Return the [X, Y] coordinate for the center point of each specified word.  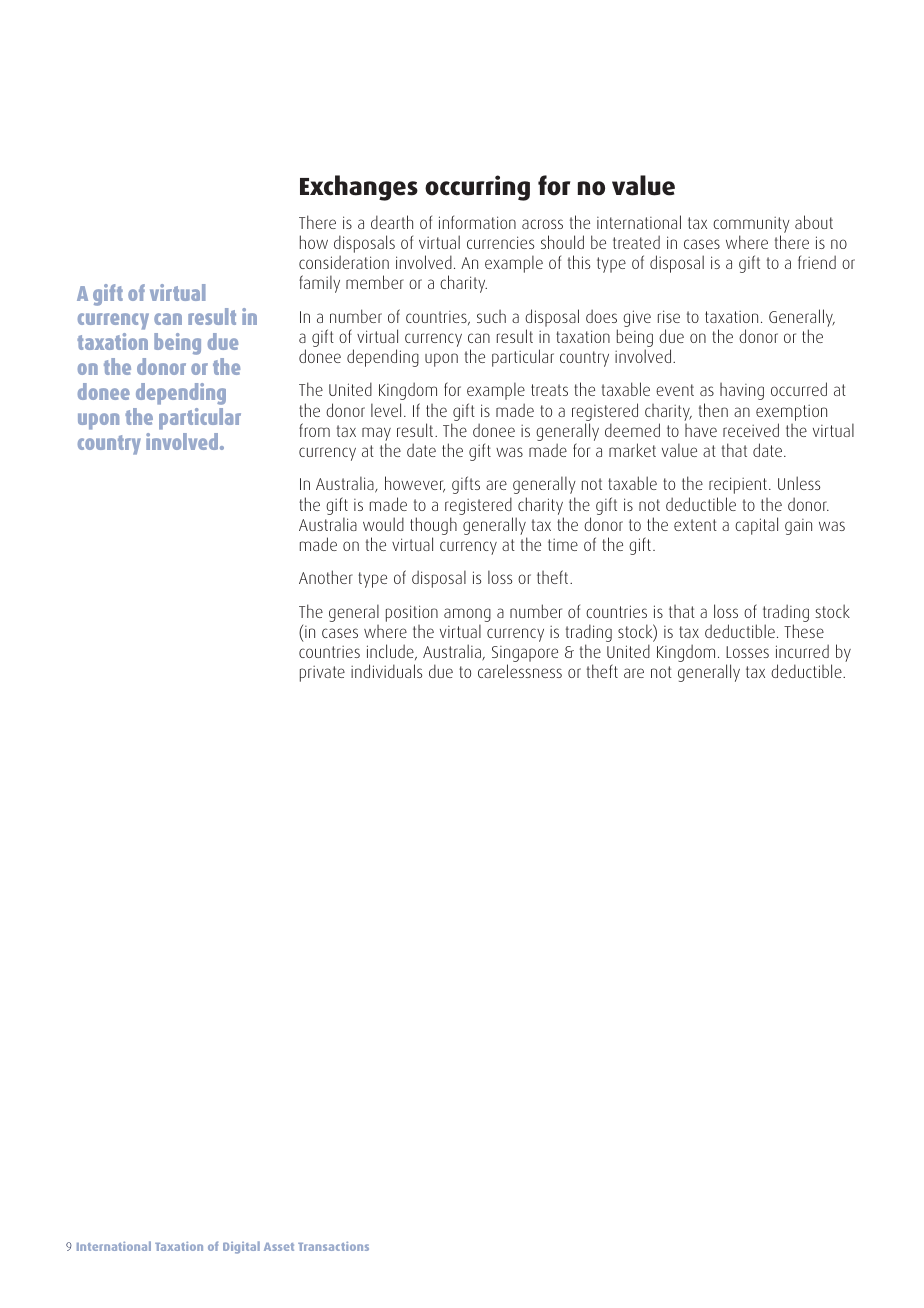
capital [756, 526]
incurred [802, 651]
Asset [279, 1247]
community [751, 225]
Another [326, 577]
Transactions [333, 1246]
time [563, 545]
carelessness [520, 671]
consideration [344, 262]
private [322, 674]
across [542, 224]
